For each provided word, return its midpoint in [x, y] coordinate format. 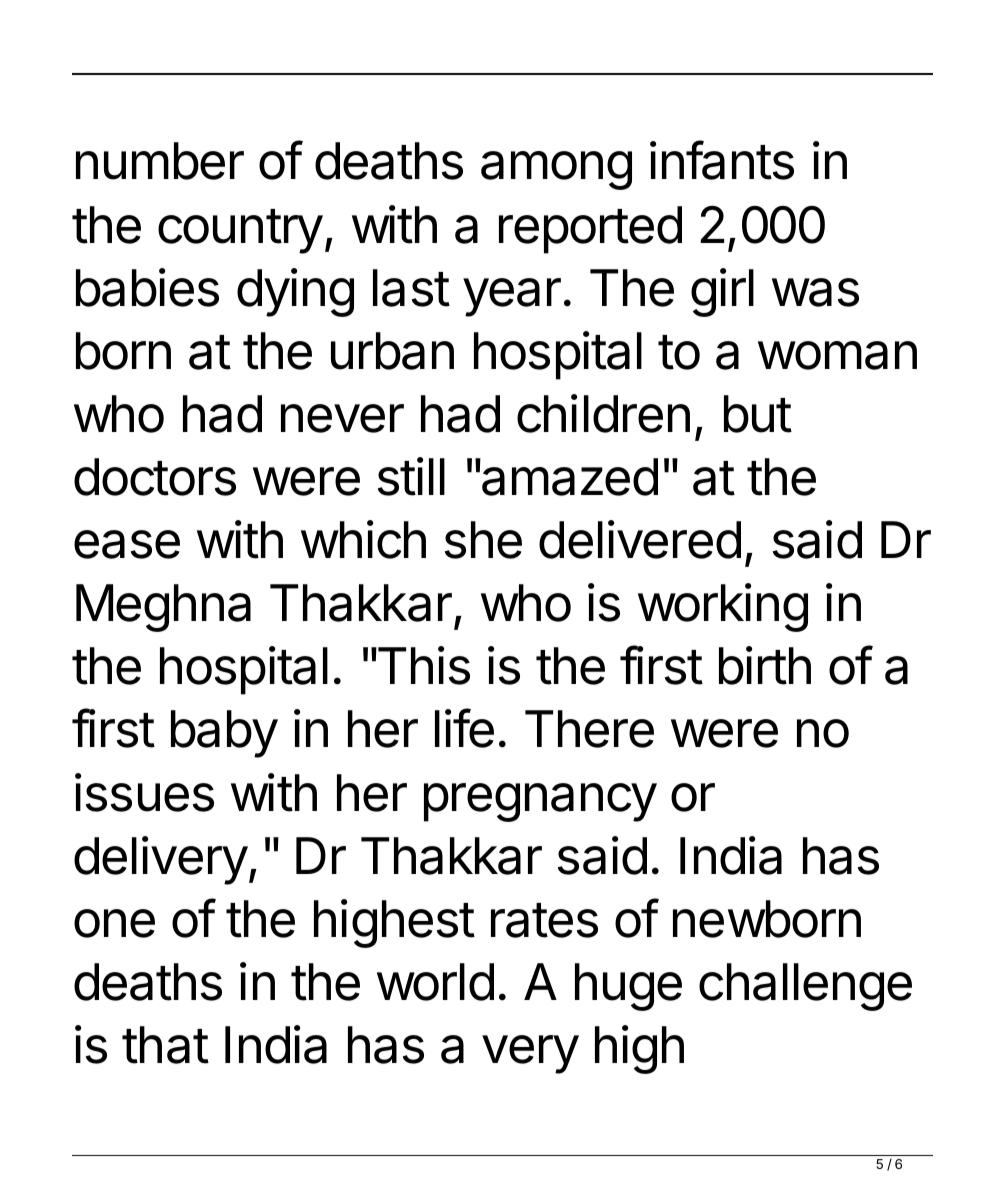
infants [722, 160]
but [758, 414]
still [411, 476]
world [435, 982]
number [160, 161]
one [114, 923]
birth [765, 665]
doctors [155, 477]
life [464, 728]
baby [224, 734]
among [556, 170]
